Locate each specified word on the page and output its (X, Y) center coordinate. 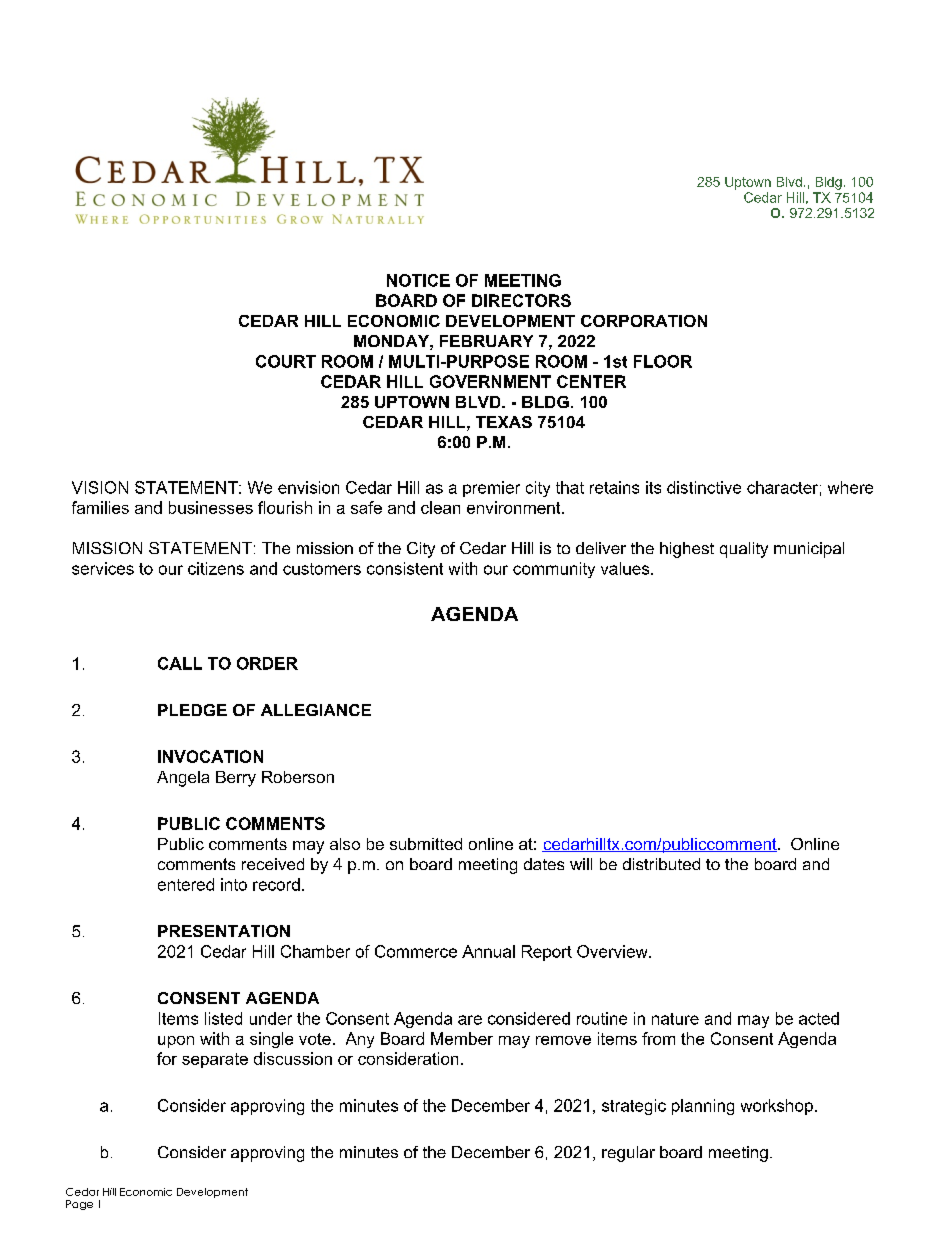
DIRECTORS (521, 300)
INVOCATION (210, 756)
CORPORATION (644, 321)
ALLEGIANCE (316, 710)
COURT (286, 361)
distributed (661, 864)
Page (79, 1205)
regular (628, 1154)
